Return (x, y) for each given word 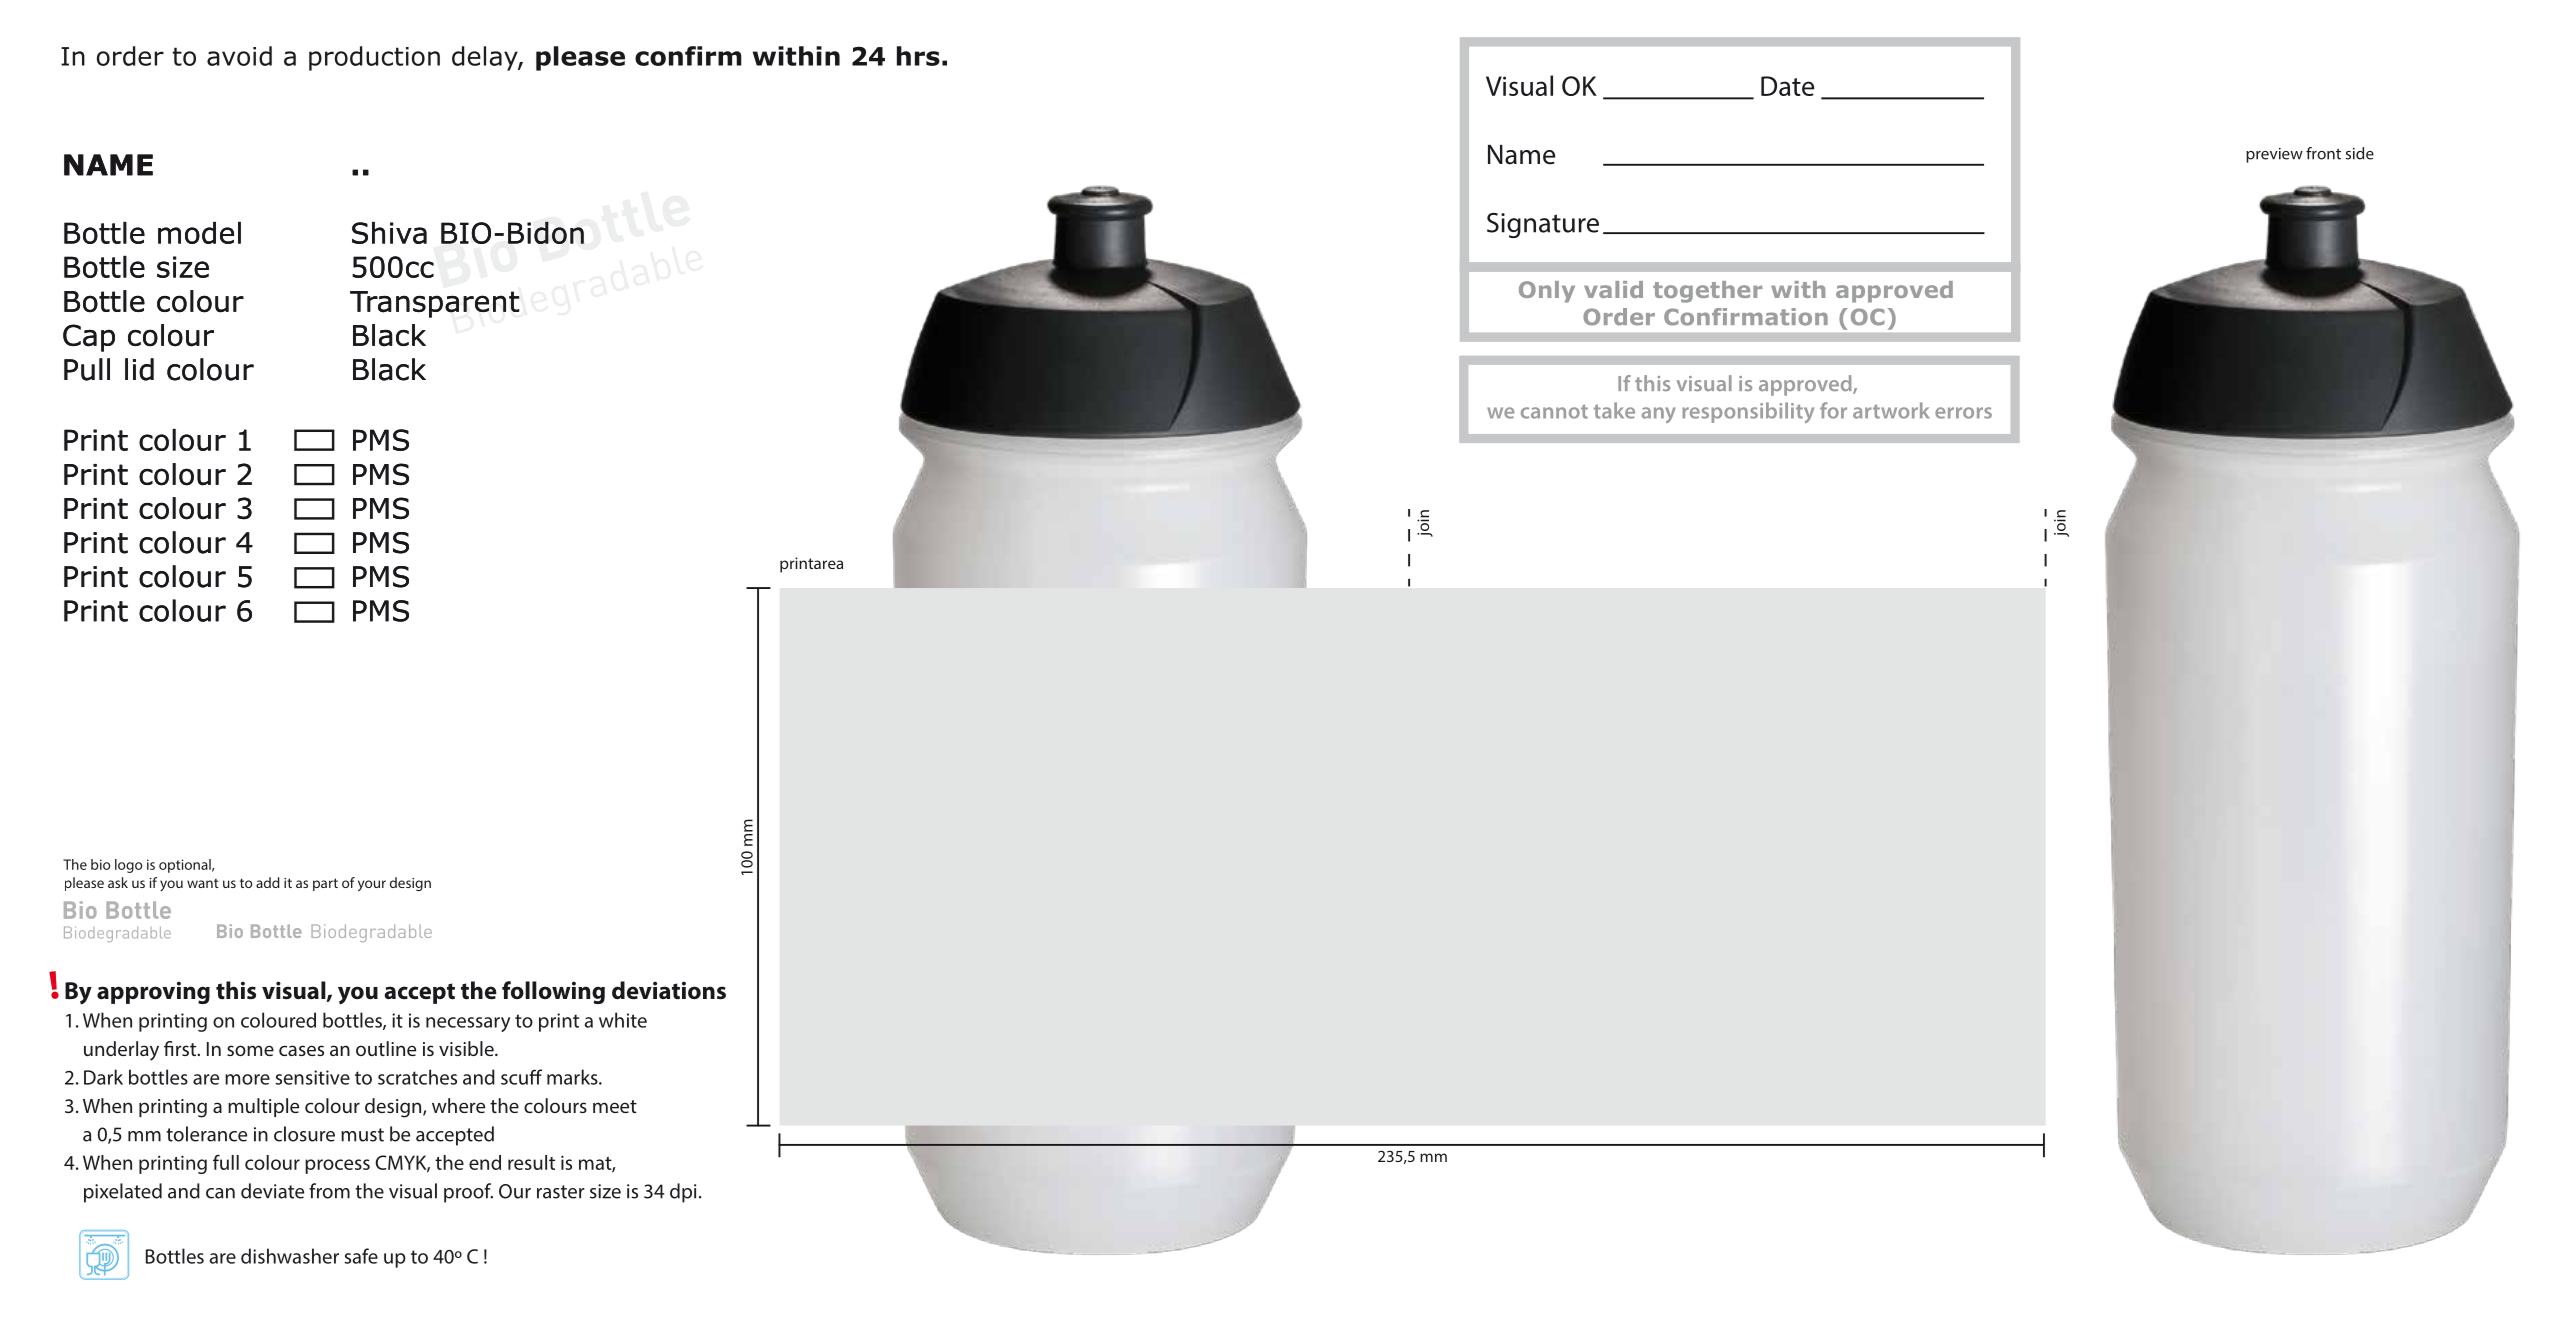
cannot (1554, 411)
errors (1963, 413)
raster (561, 1192)
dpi (683, 1193)
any (1659, 415)
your (372, 885)
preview (2274, 155)
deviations (669, 990)
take (1614, 410)
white (623, 1020)
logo (128, 866)
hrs (918, 56)
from (329, 1191)
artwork (1891, 410)
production (374, 58)
